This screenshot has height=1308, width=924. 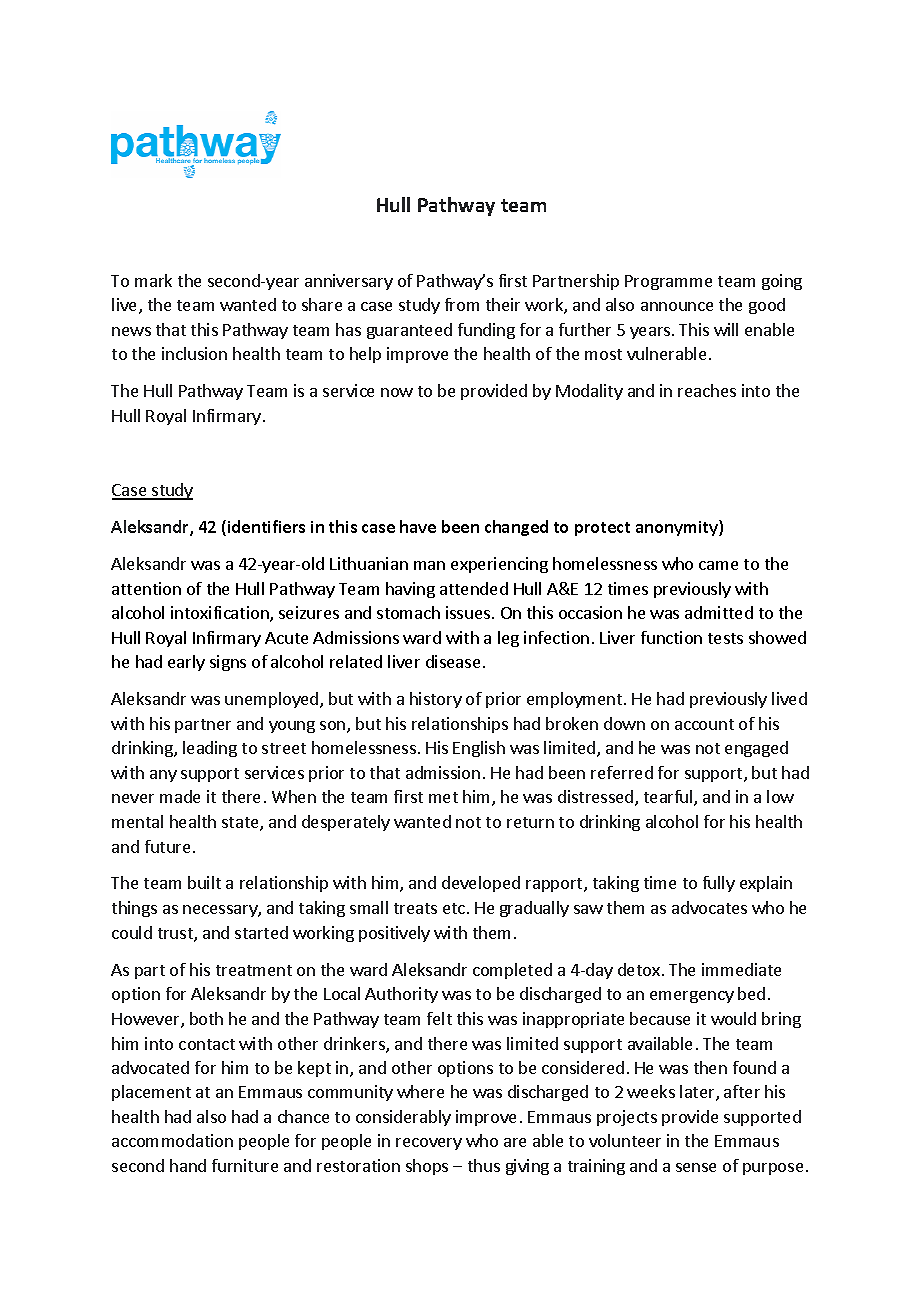 I want to click on announce, so click(x=677, y=306).
